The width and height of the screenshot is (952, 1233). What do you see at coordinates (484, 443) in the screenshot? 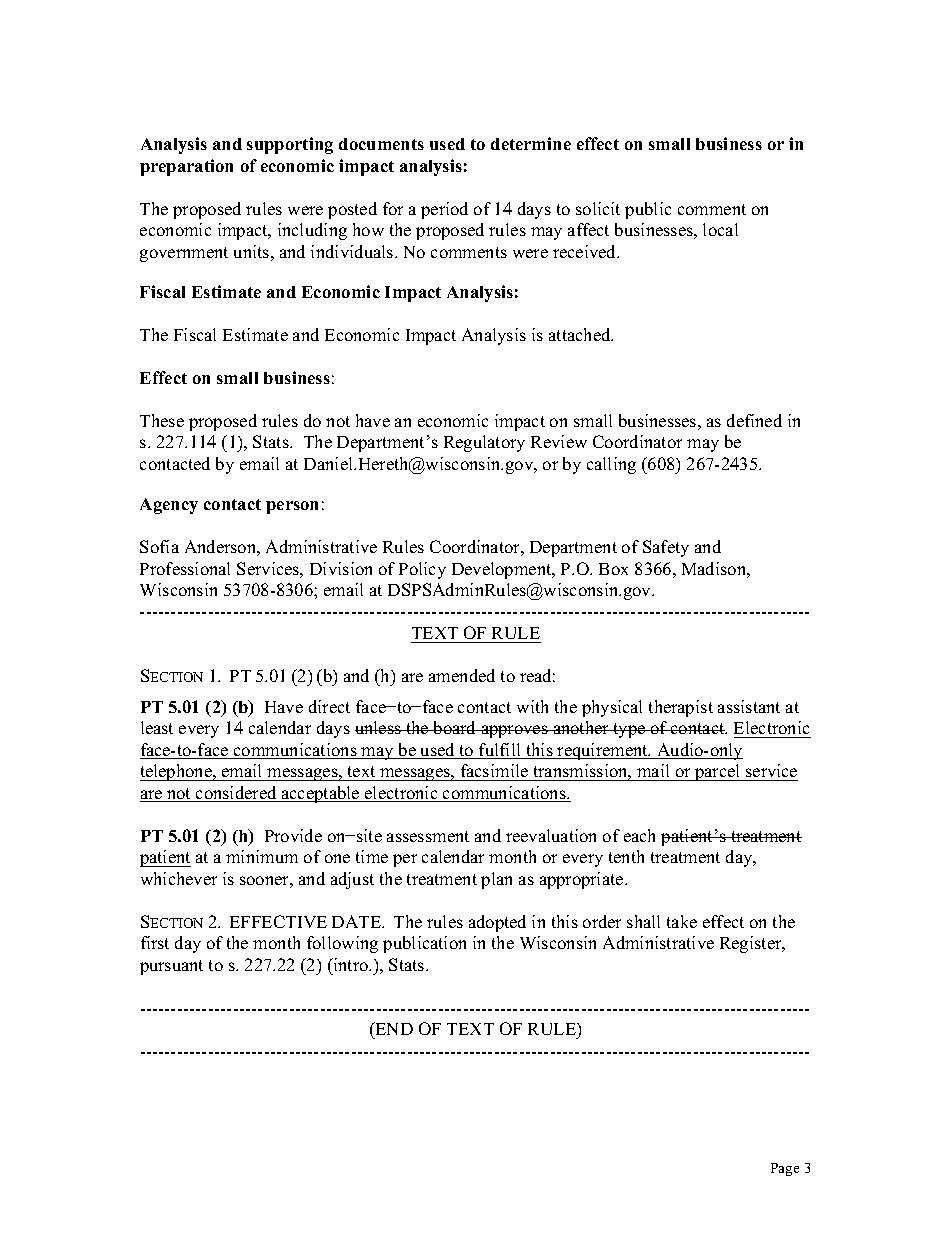
I see `Regulatory` at bounding box center [484, 443].
